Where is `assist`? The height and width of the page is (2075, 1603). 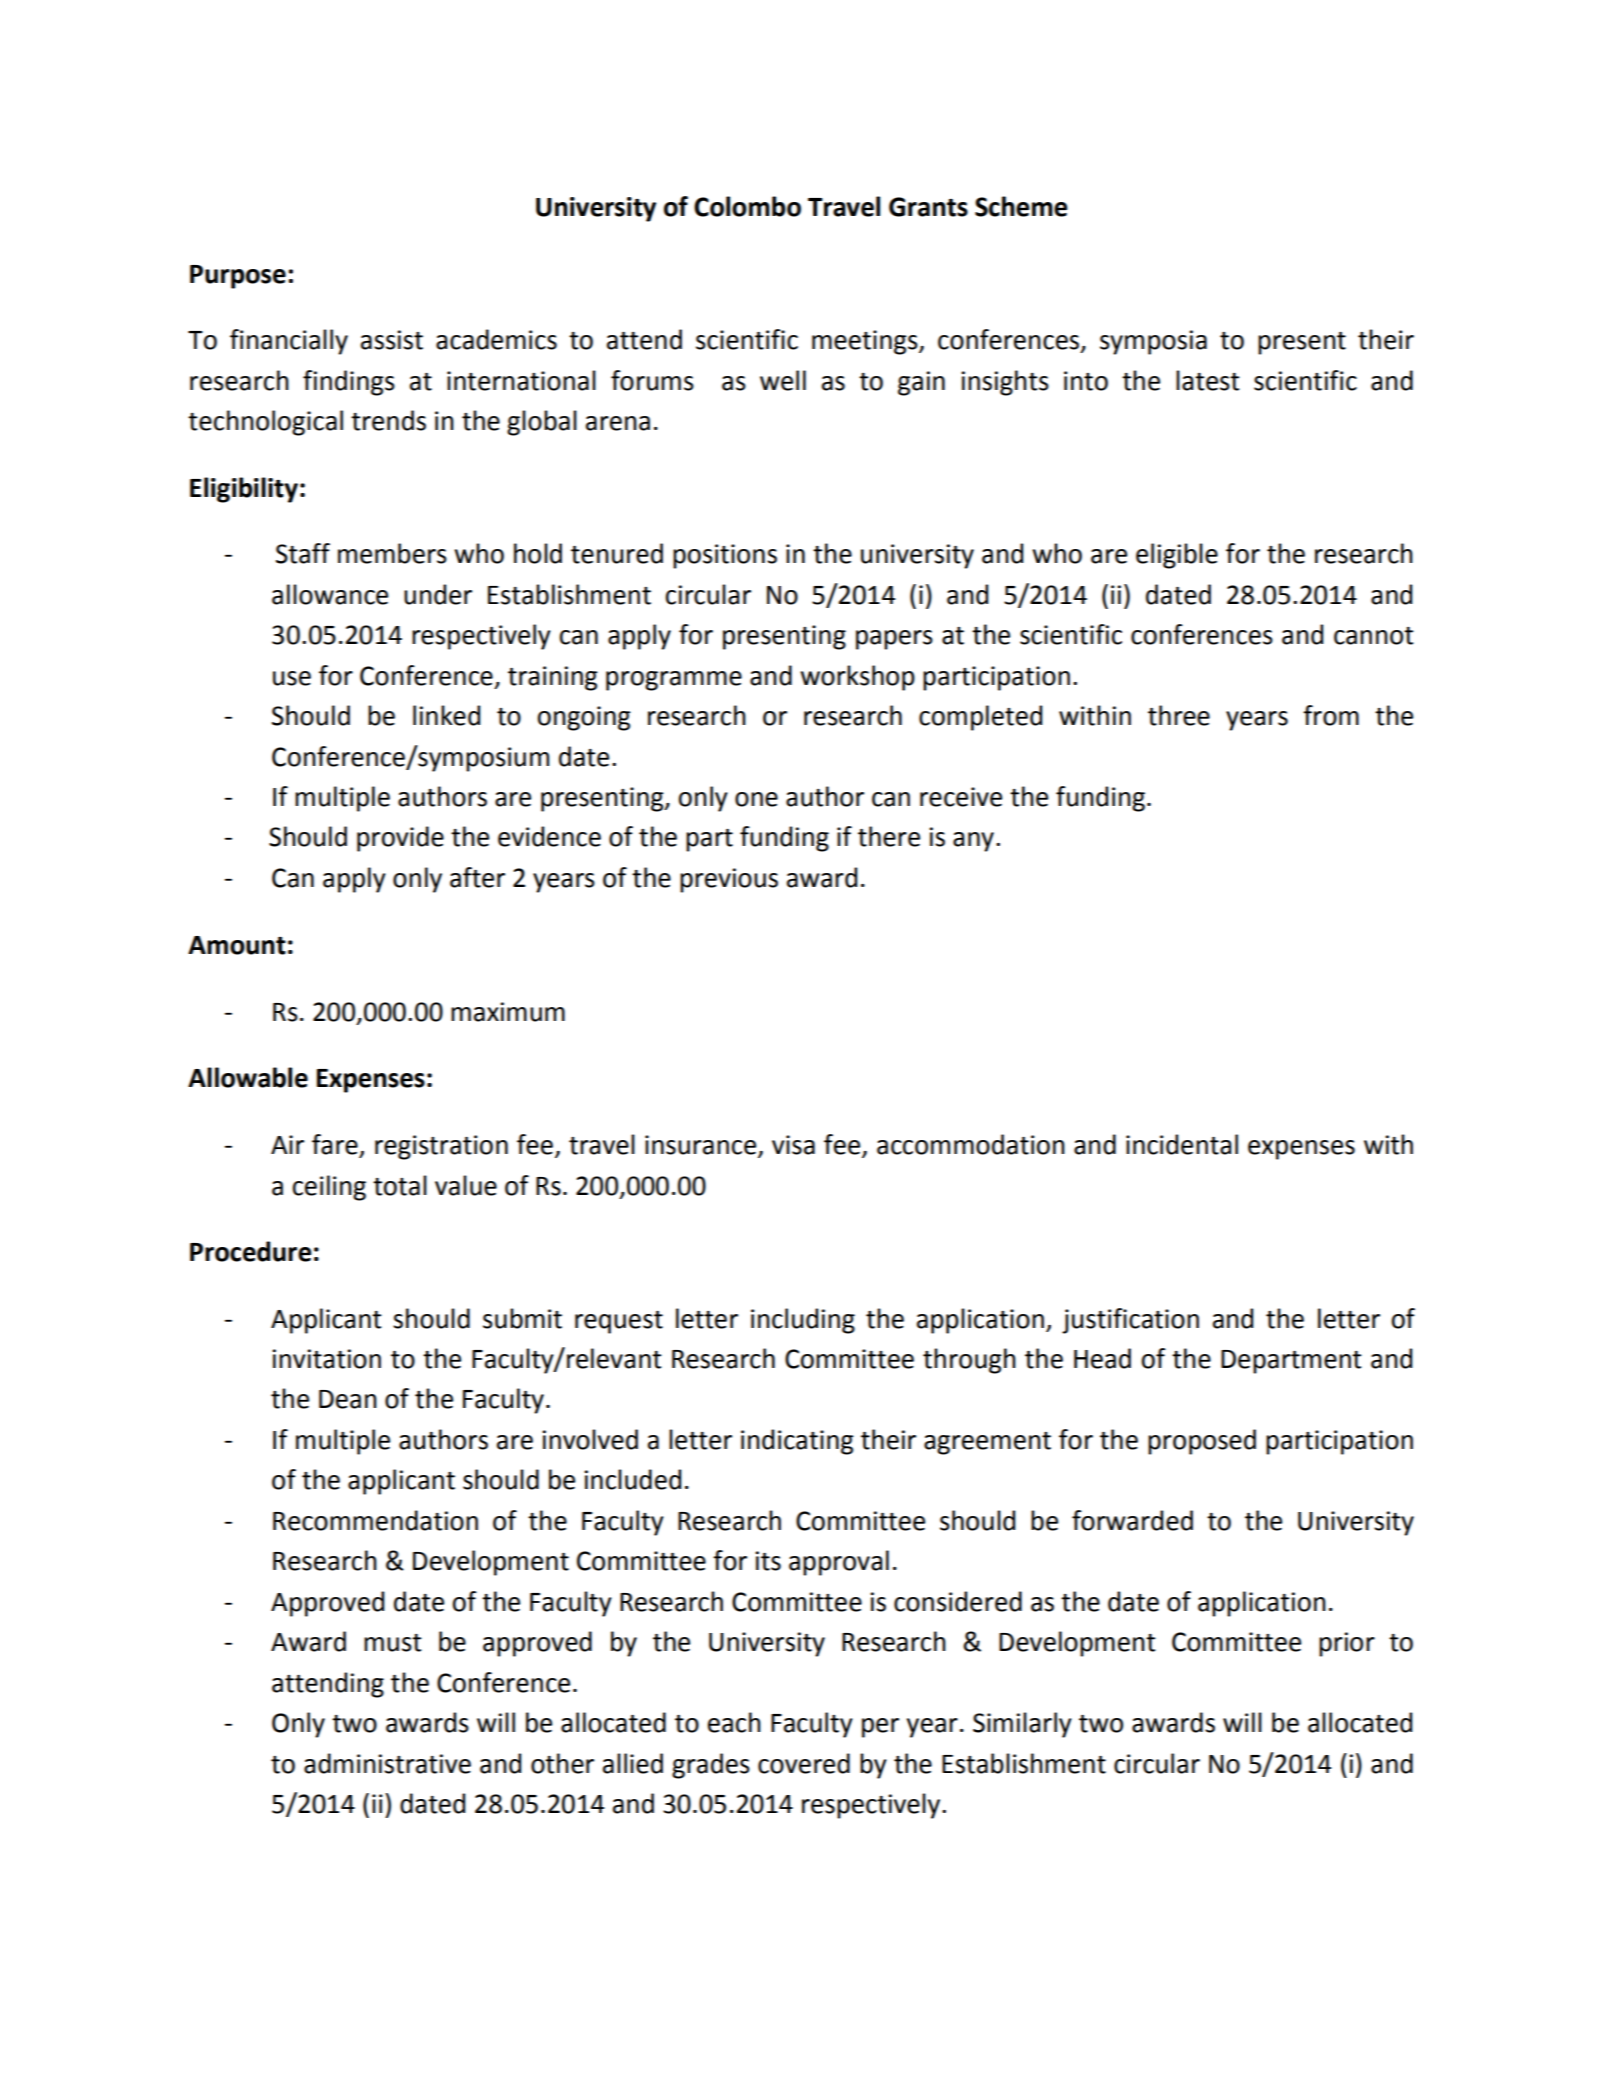
assist is located at coordinates (392, 340).
